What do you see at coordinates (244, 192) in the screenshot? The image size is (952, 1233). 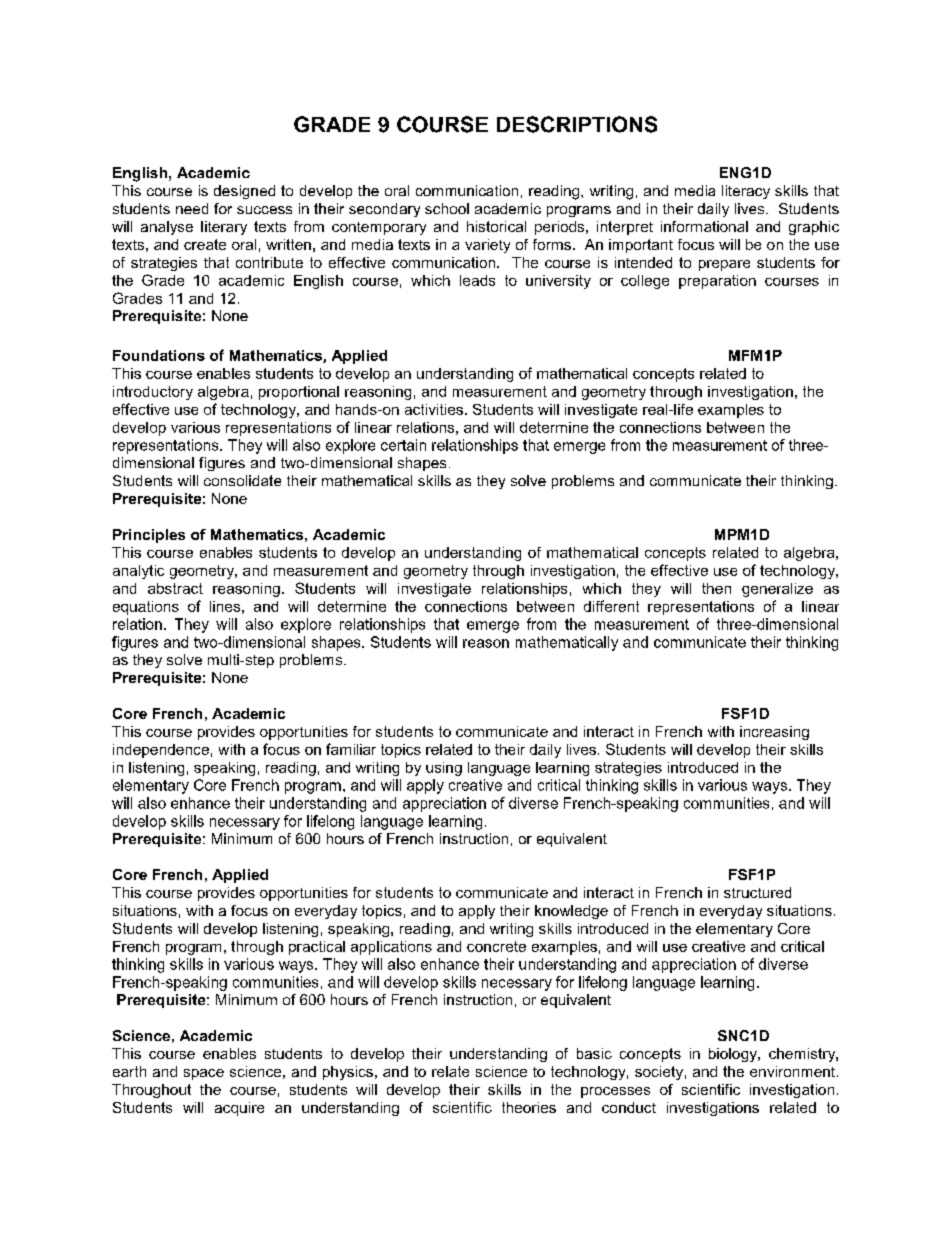 I see `designed` at bounding box center [244, 192].
